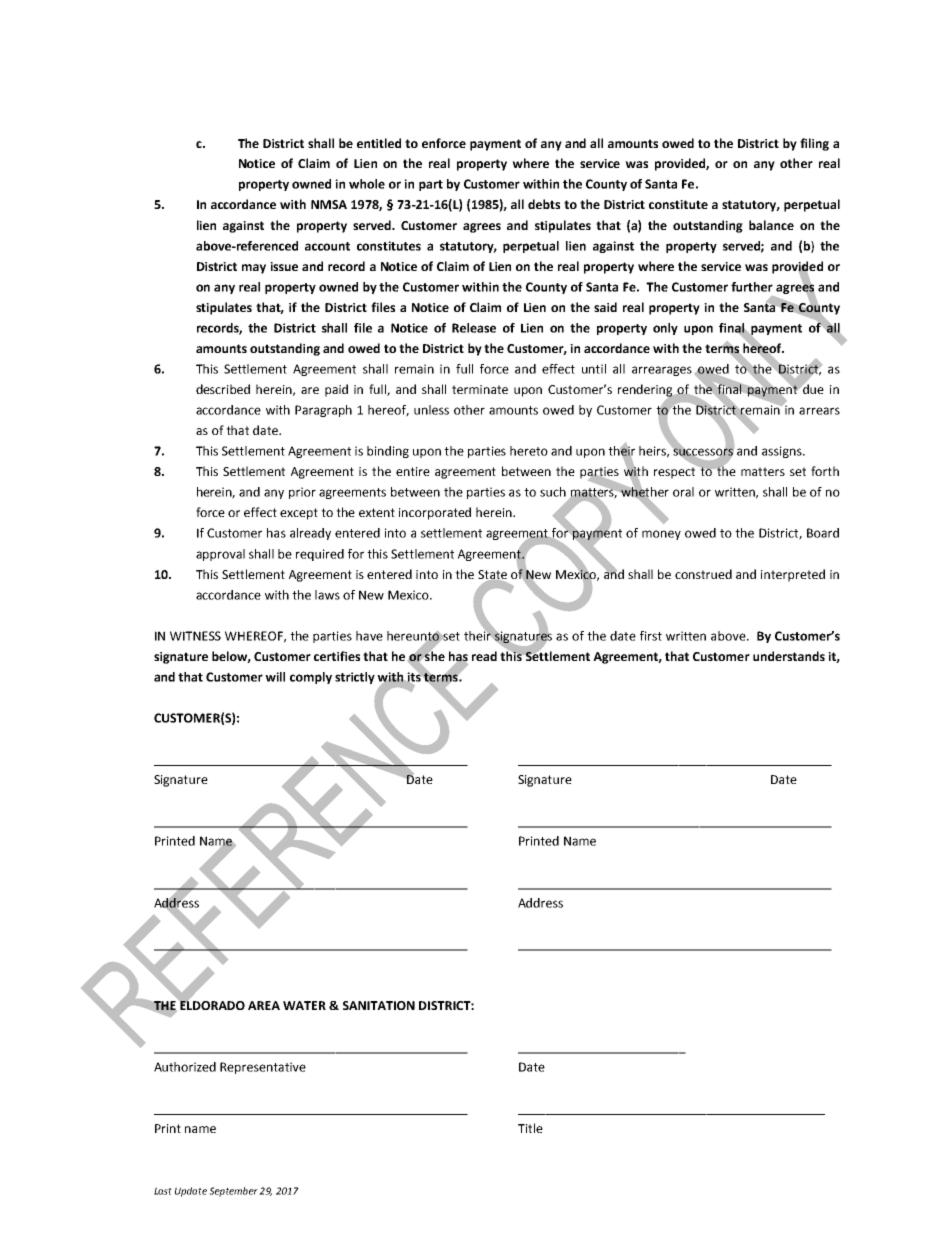  What do you see at coordinates (480, 389) in the page?
I see `terminate` at bounding box center [480, 389].
